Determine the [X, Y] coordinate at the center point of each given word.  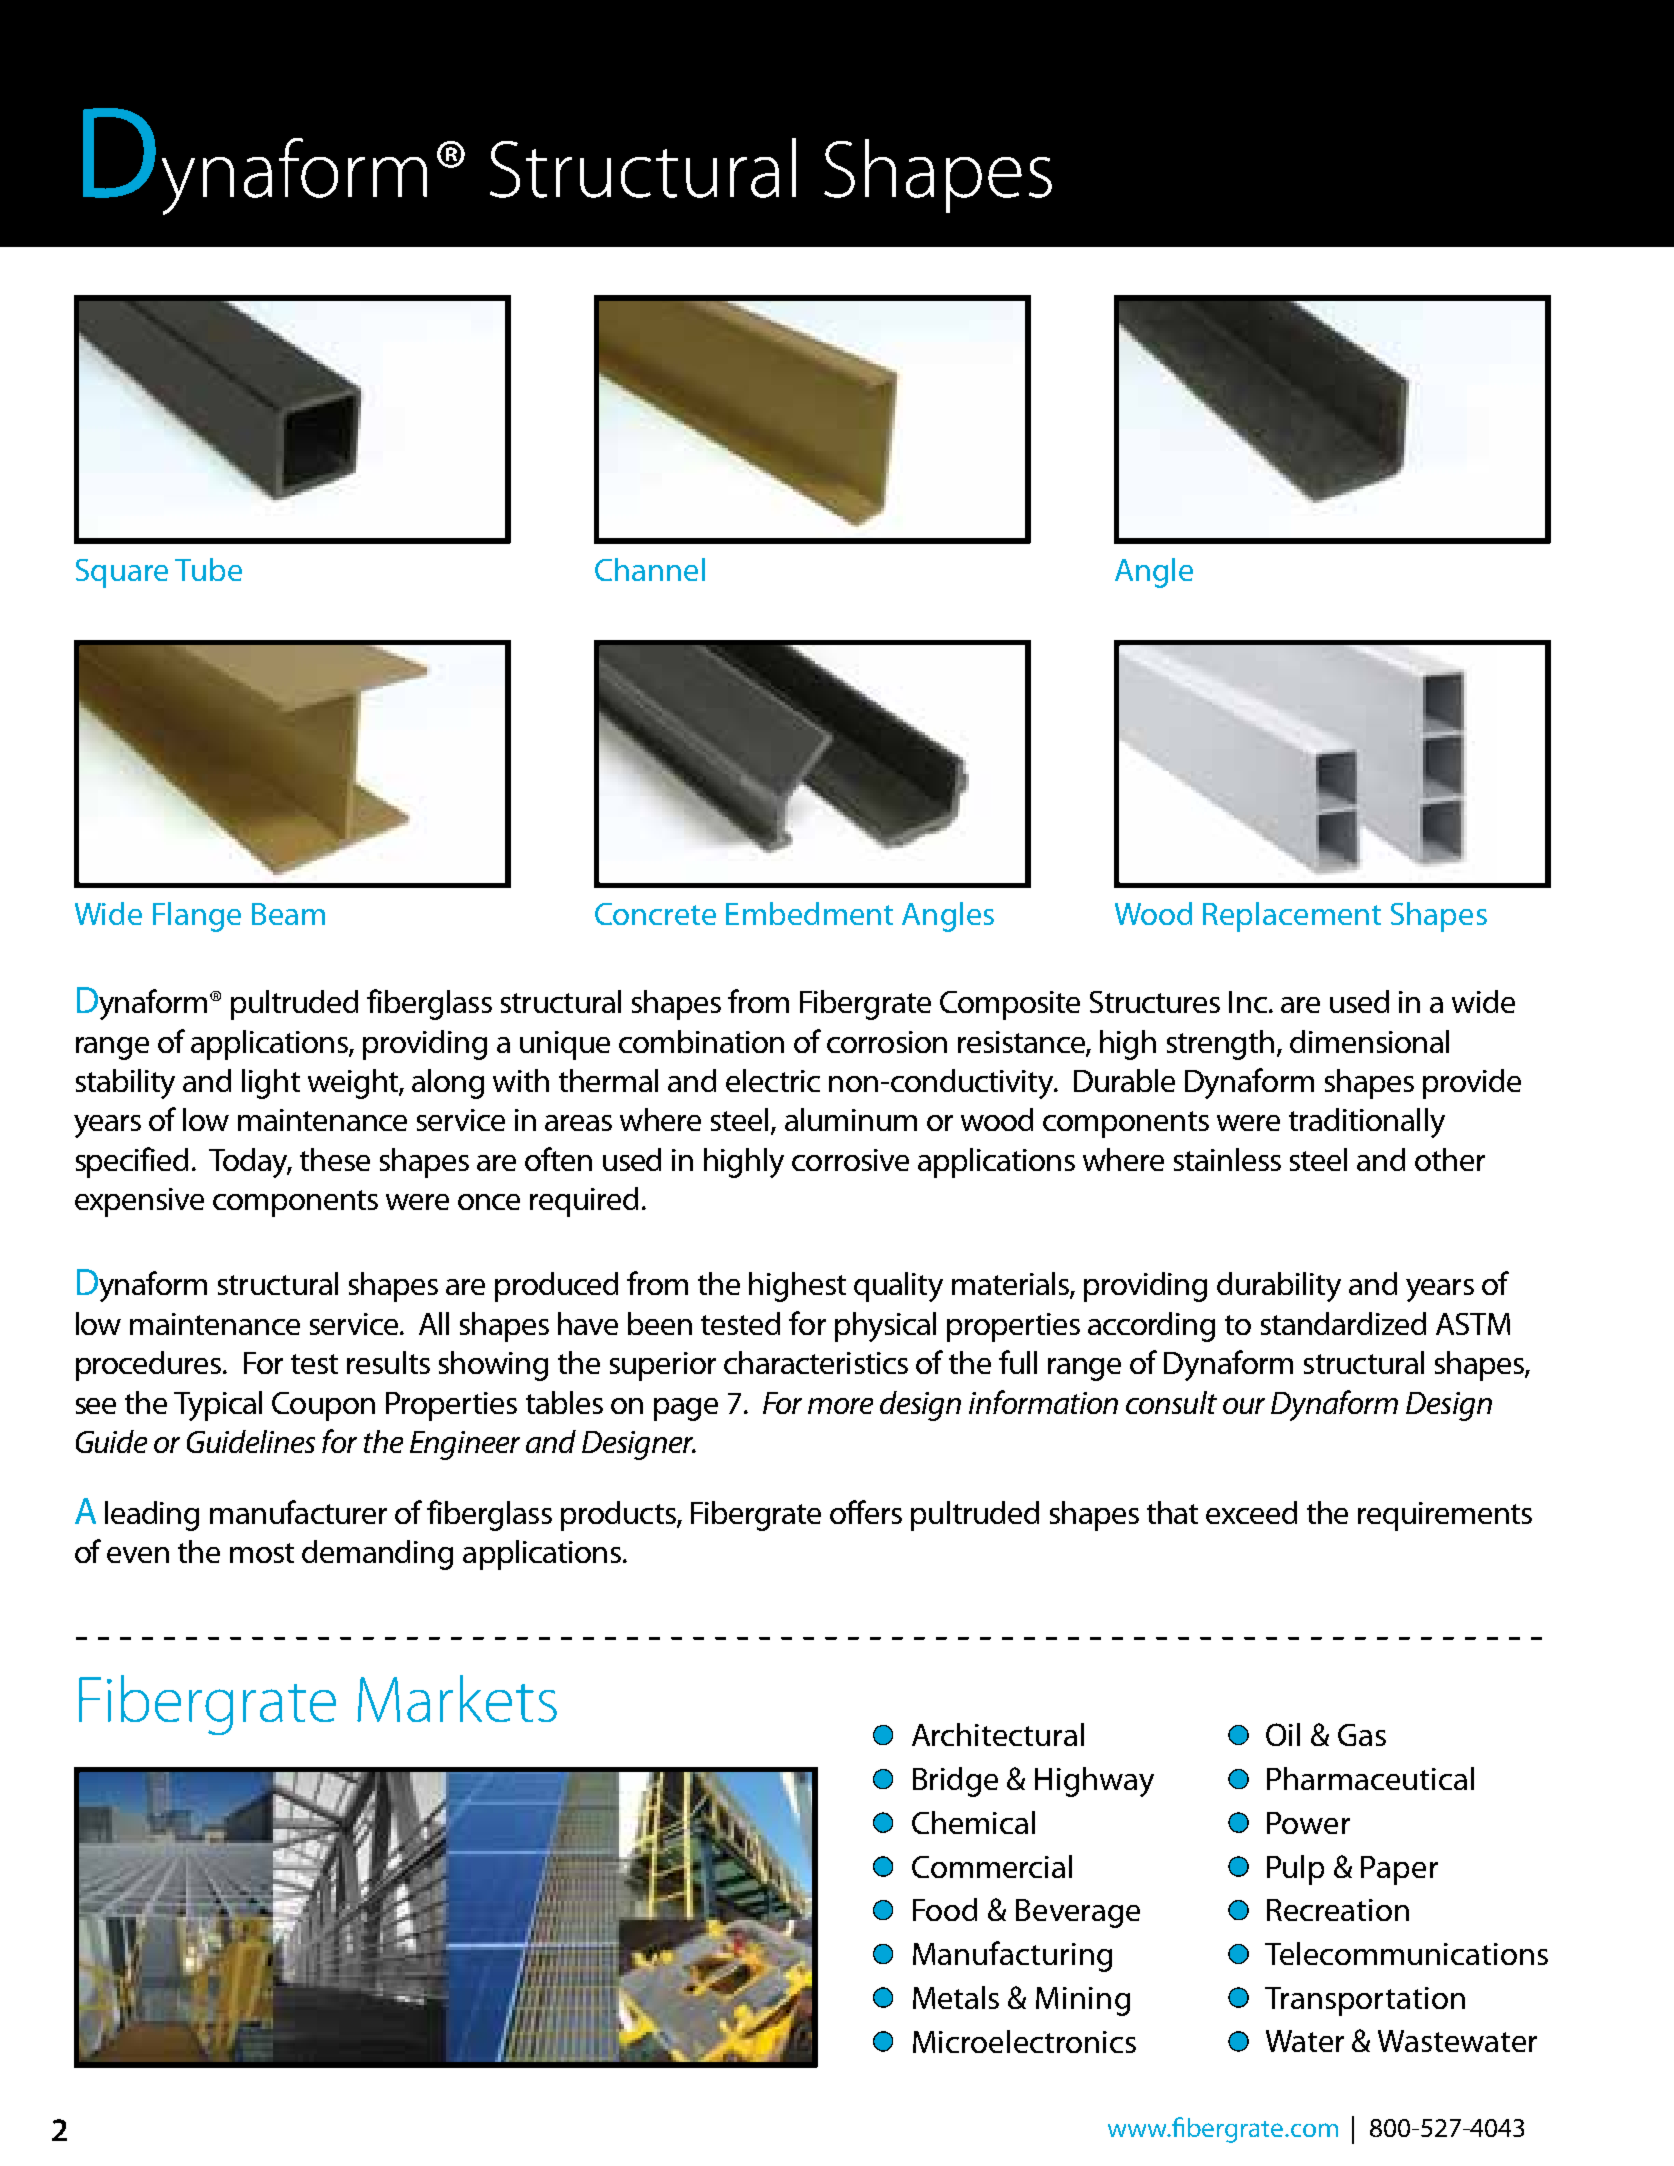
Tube [208, 569]
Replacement [1292, 917]
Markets [457, 1698]
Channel [650, 569]
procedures [150, 1366]
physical [885, 1327]
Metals [956, 1997]
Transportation [1365, 2001]
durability [1279, 1287]
